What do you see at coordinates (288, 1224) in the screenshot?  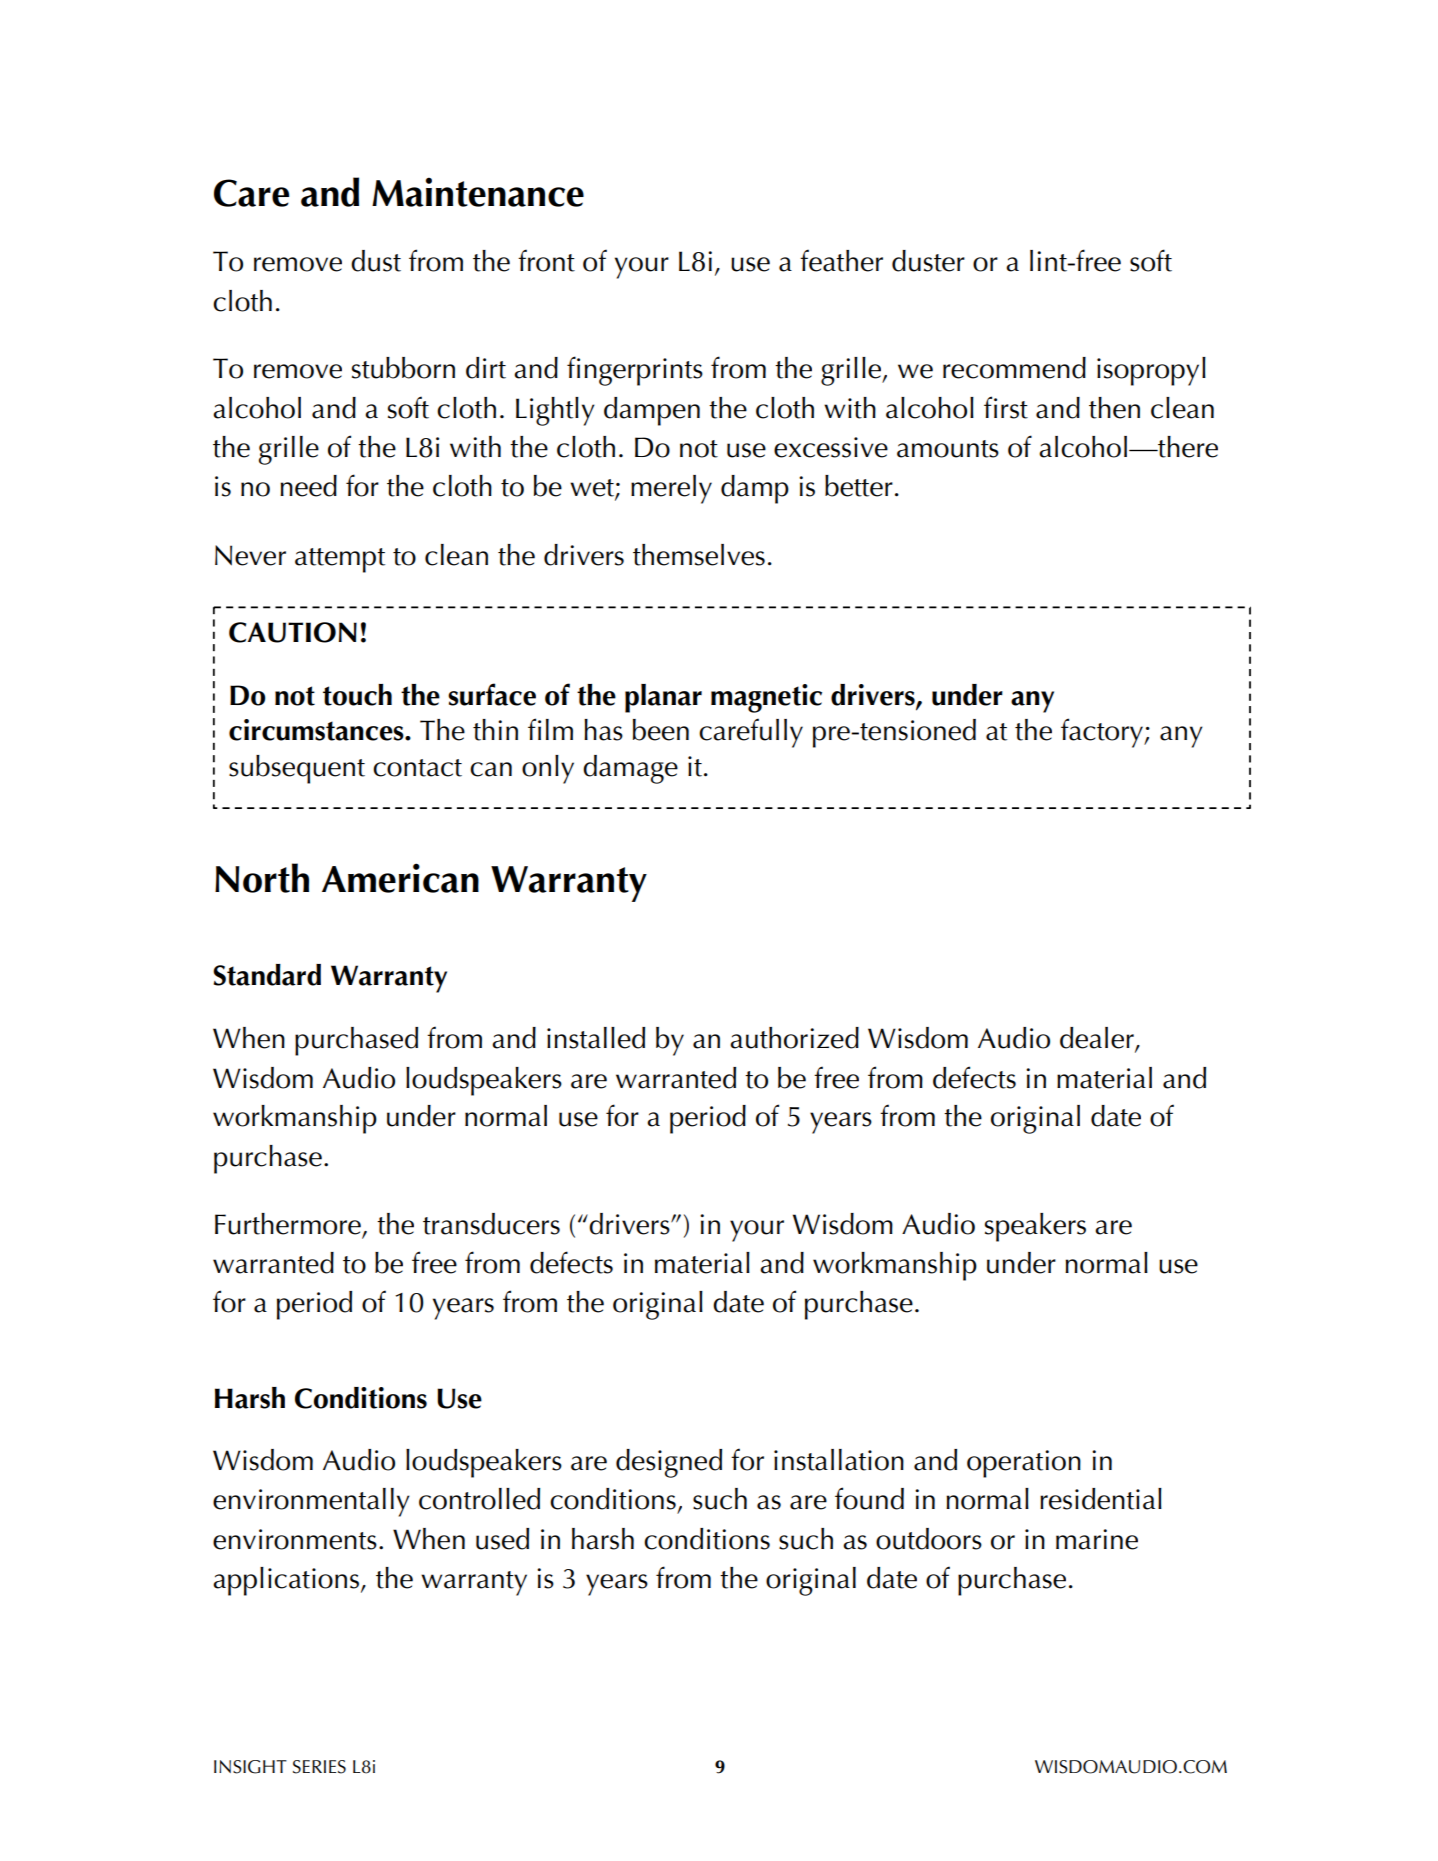 I see `Furthermore` at bounding box center [288, 1224].
